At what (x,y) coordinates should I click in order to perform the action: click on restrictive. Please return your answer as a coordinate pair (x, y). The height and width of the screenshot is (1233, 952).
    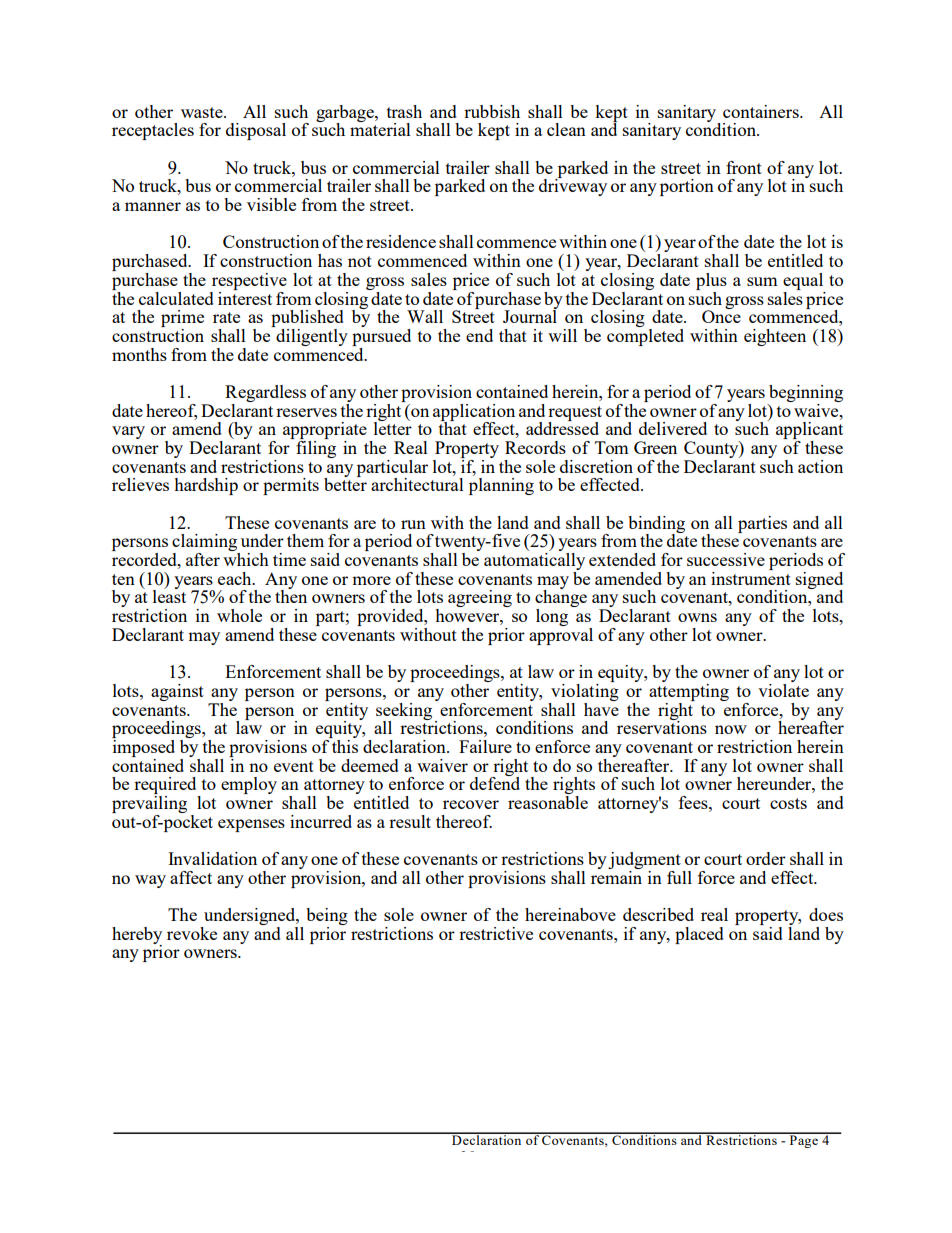
    Looking at the image, I should click on (496, 933).
